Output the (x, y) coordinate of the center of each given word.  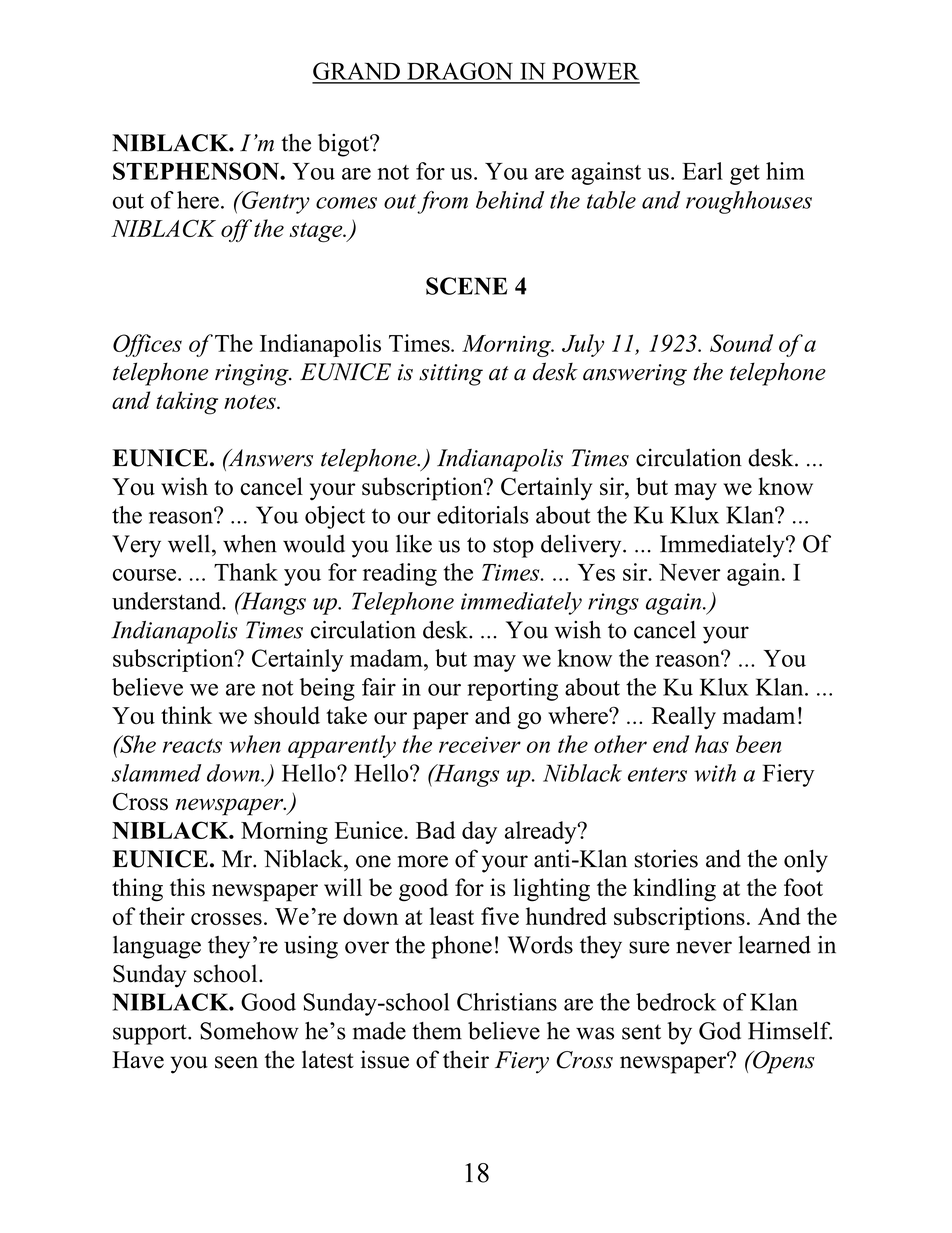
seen (236, 1062)
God (720, 1031)
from (442, 202)
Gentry (275, 202)
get (745, 175)
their (466, 1059)
